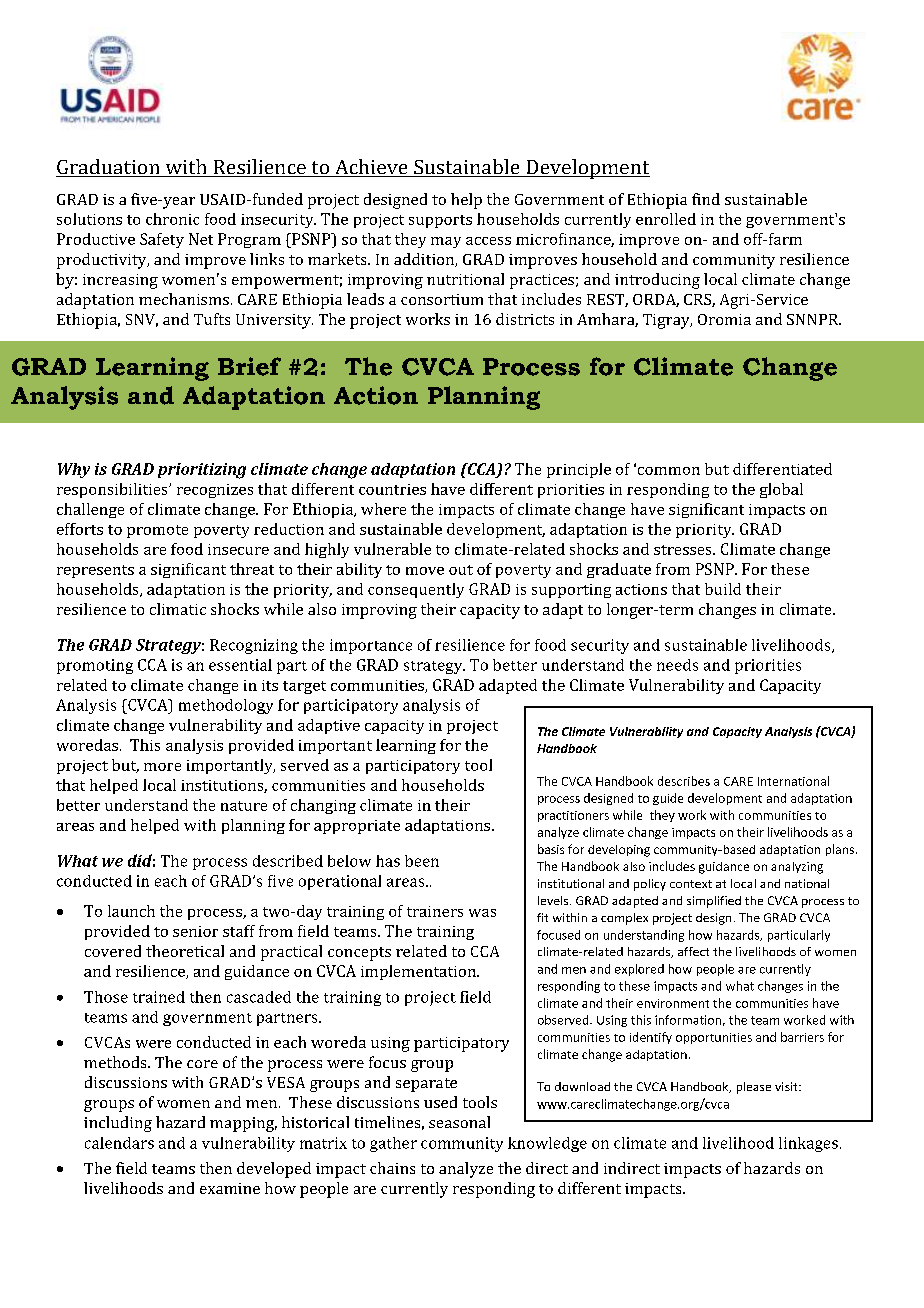 The height and width of the screenshot is (1308, 924). What do you see at coordinates (781, 490) in the screenshot?
I see `global` at bounding box center [781, 490].
